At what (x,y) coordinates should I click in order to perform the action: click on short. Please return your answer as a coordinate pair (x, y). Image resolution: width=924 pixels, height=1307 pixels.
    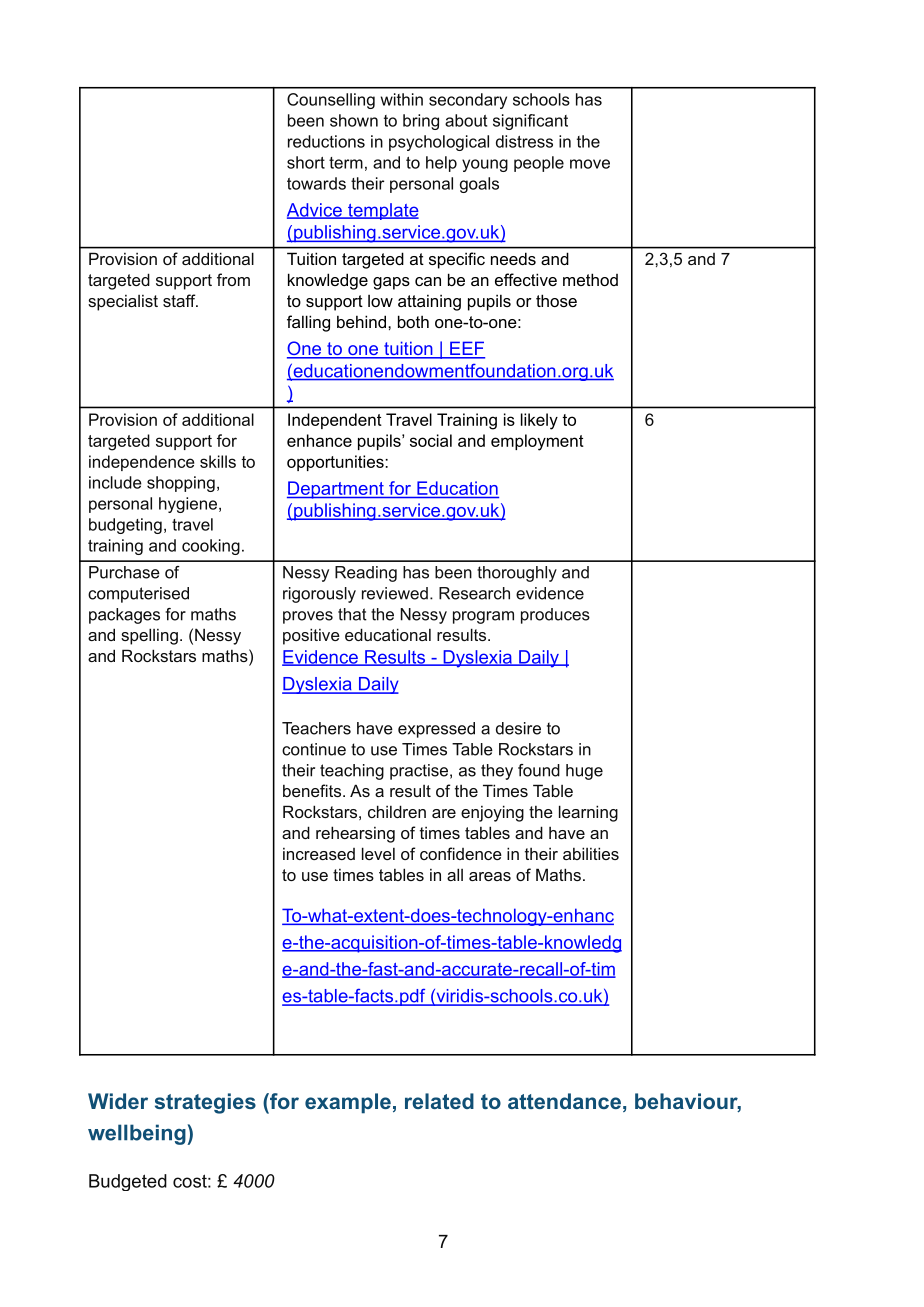
    Looking at the image, I should click on (306, 162).
